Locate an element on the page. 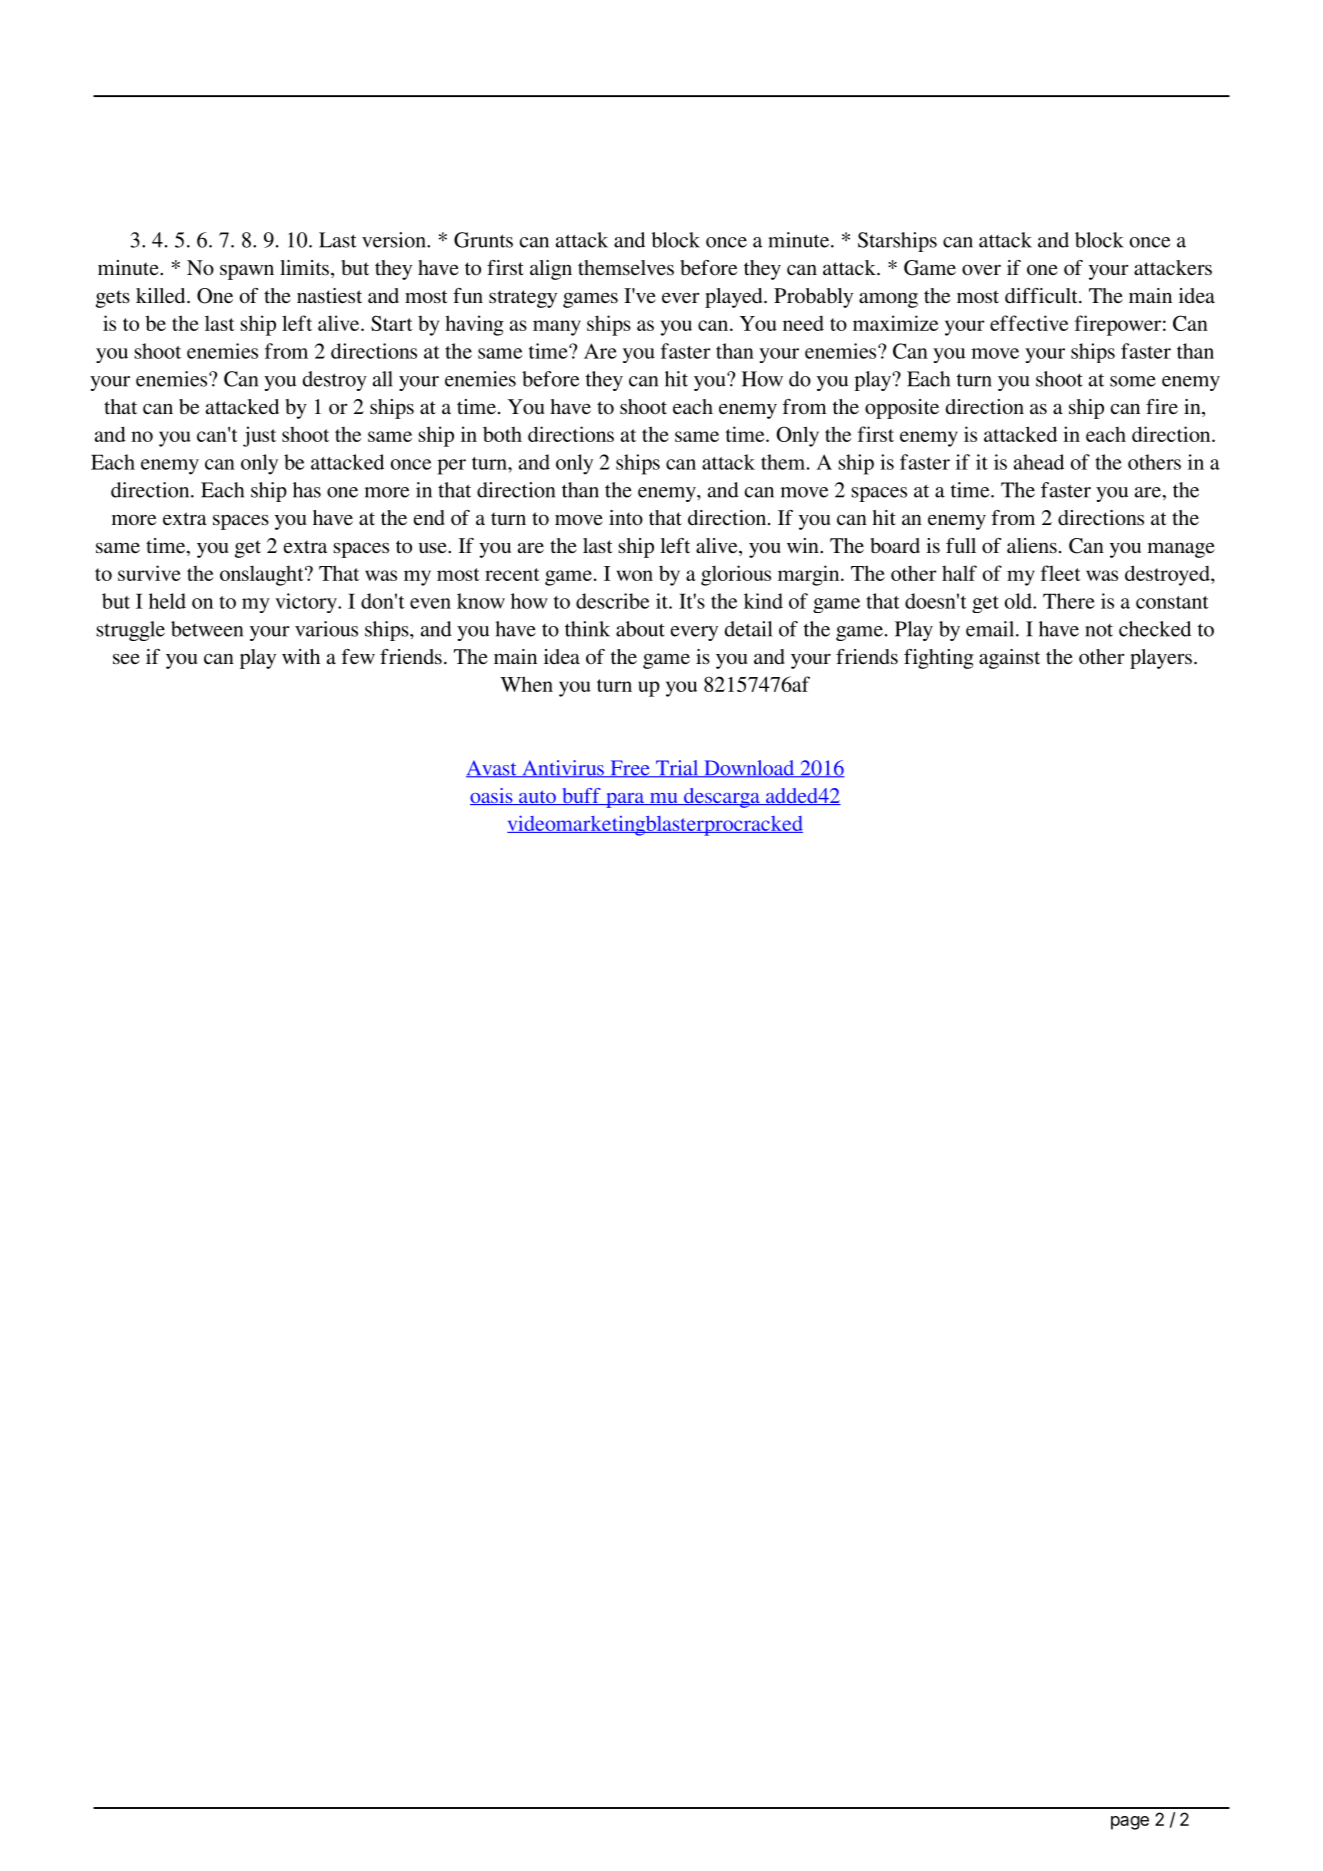  para is located at coordinates (625, 800).
